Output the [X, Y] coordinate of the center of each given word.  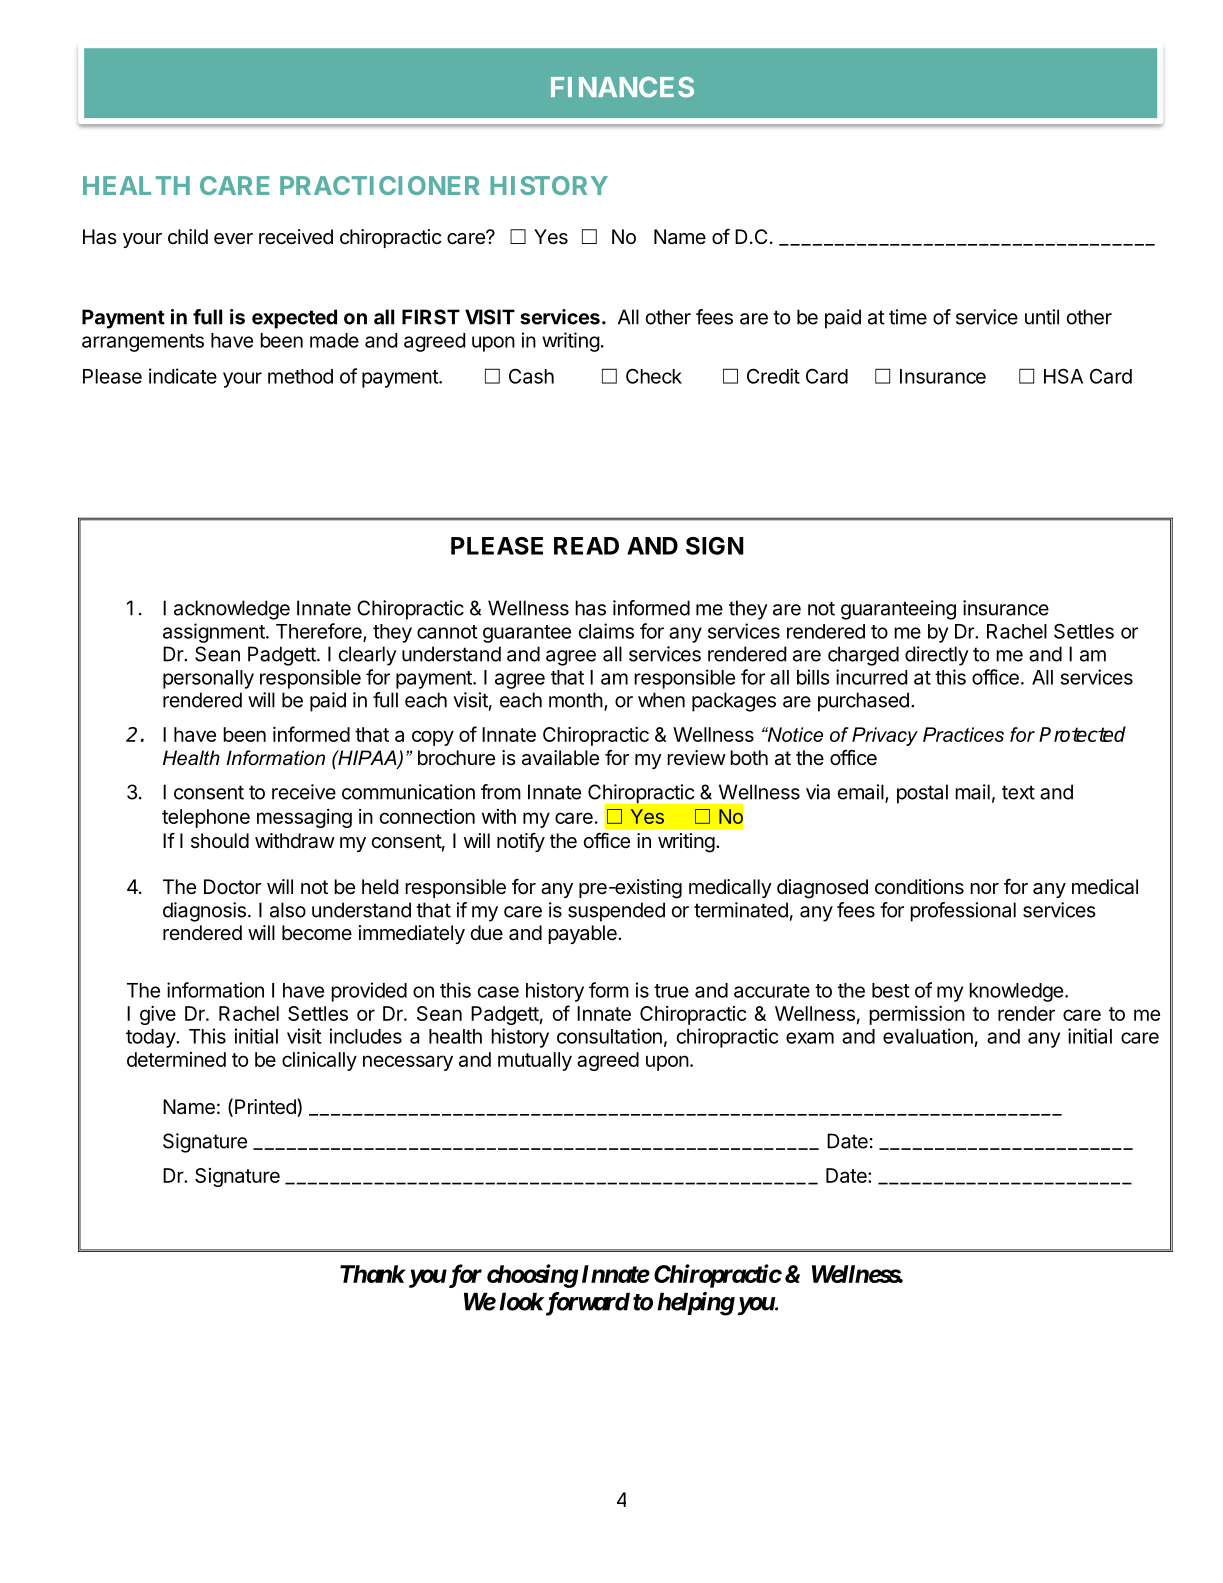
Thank [372, 1274]
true [671, 991]
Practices [963, 734]
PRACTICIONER [380, 185]
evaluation [928, 1036]
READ [586, 546]
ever [233, 239]
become [317, 932]
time [908, 317]
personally [208, 679]
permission [917, 1015]
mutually [535, 1061]
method [300, 376]
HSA [1063, 376]
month [576, 700]
